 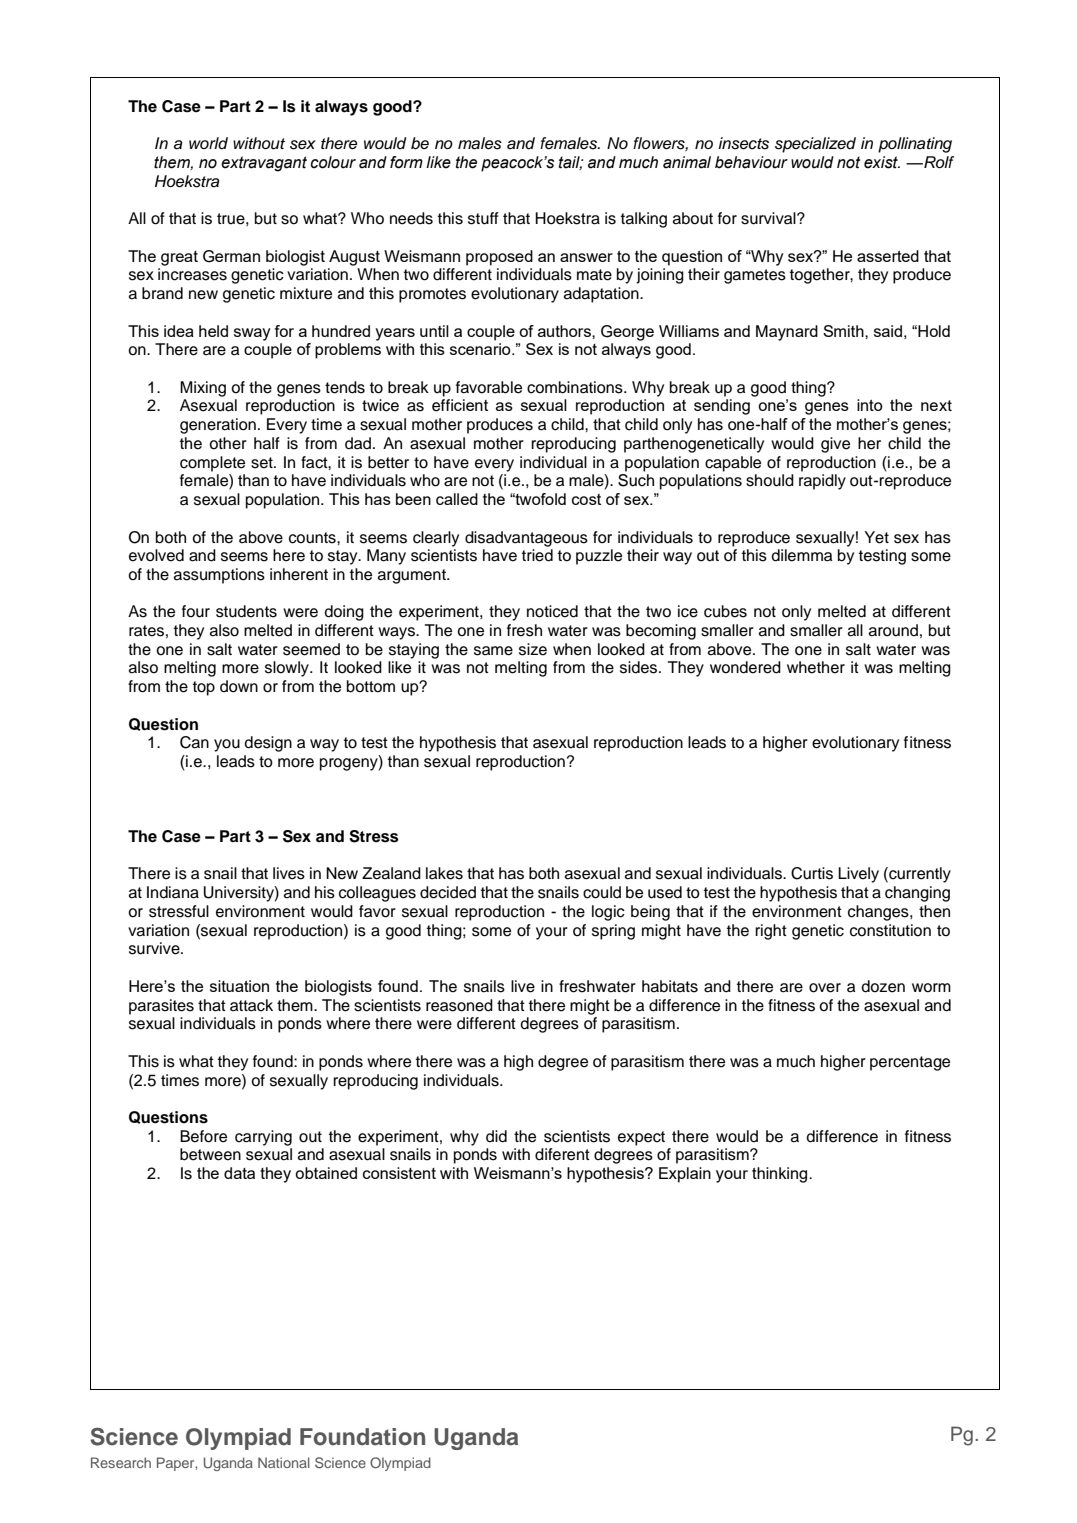 I want to click on stuff, so click(x=483, y=218).
